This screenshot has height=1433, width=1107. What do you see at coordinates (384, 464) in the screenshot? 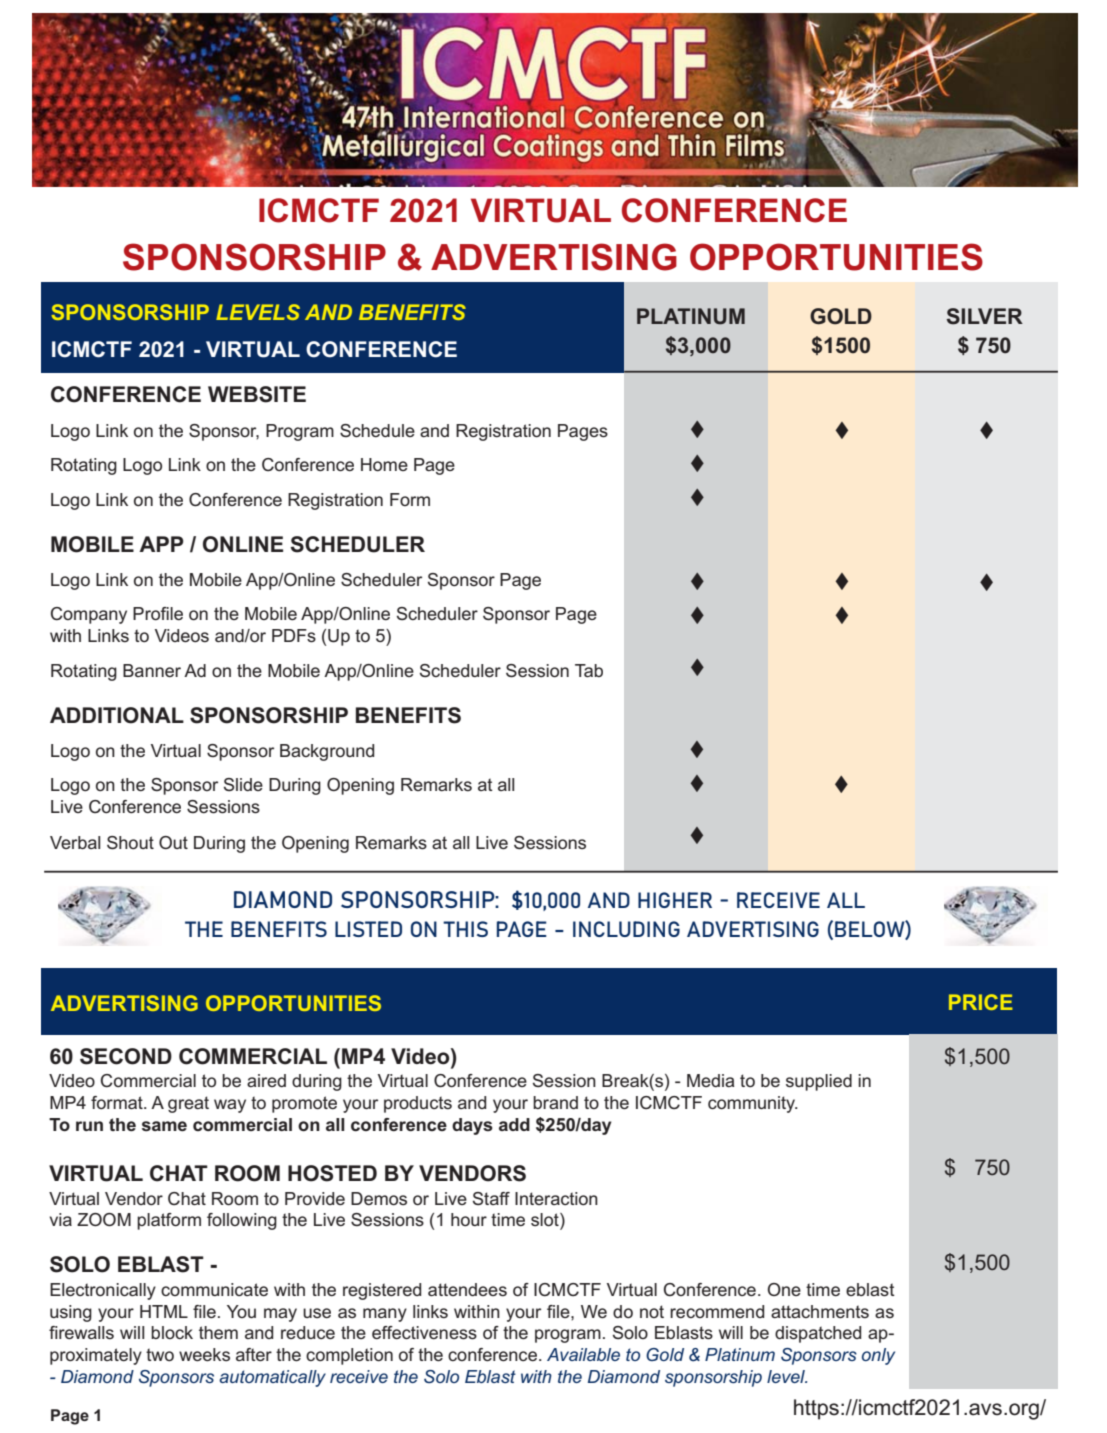
I see `Home` at bounding box center [384, 464].
